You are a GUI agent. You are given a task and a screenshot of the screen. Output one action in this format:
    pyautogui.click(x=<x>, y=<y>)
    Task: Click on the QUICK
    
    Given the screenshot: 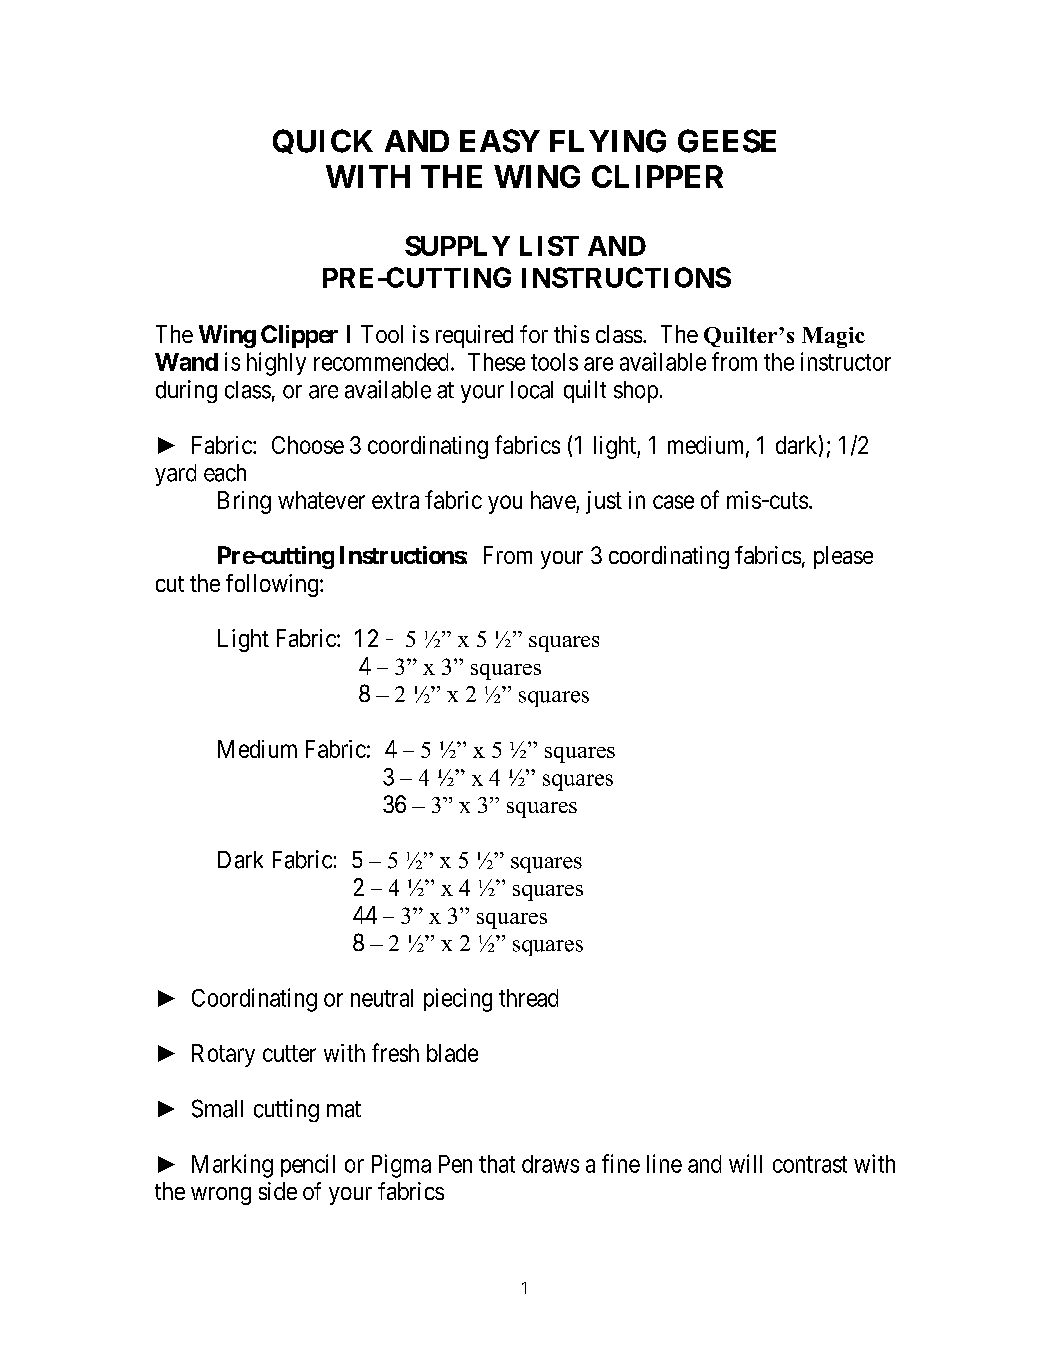 What is the action you would take?
    pyautogui.click(x=323, y=141)
